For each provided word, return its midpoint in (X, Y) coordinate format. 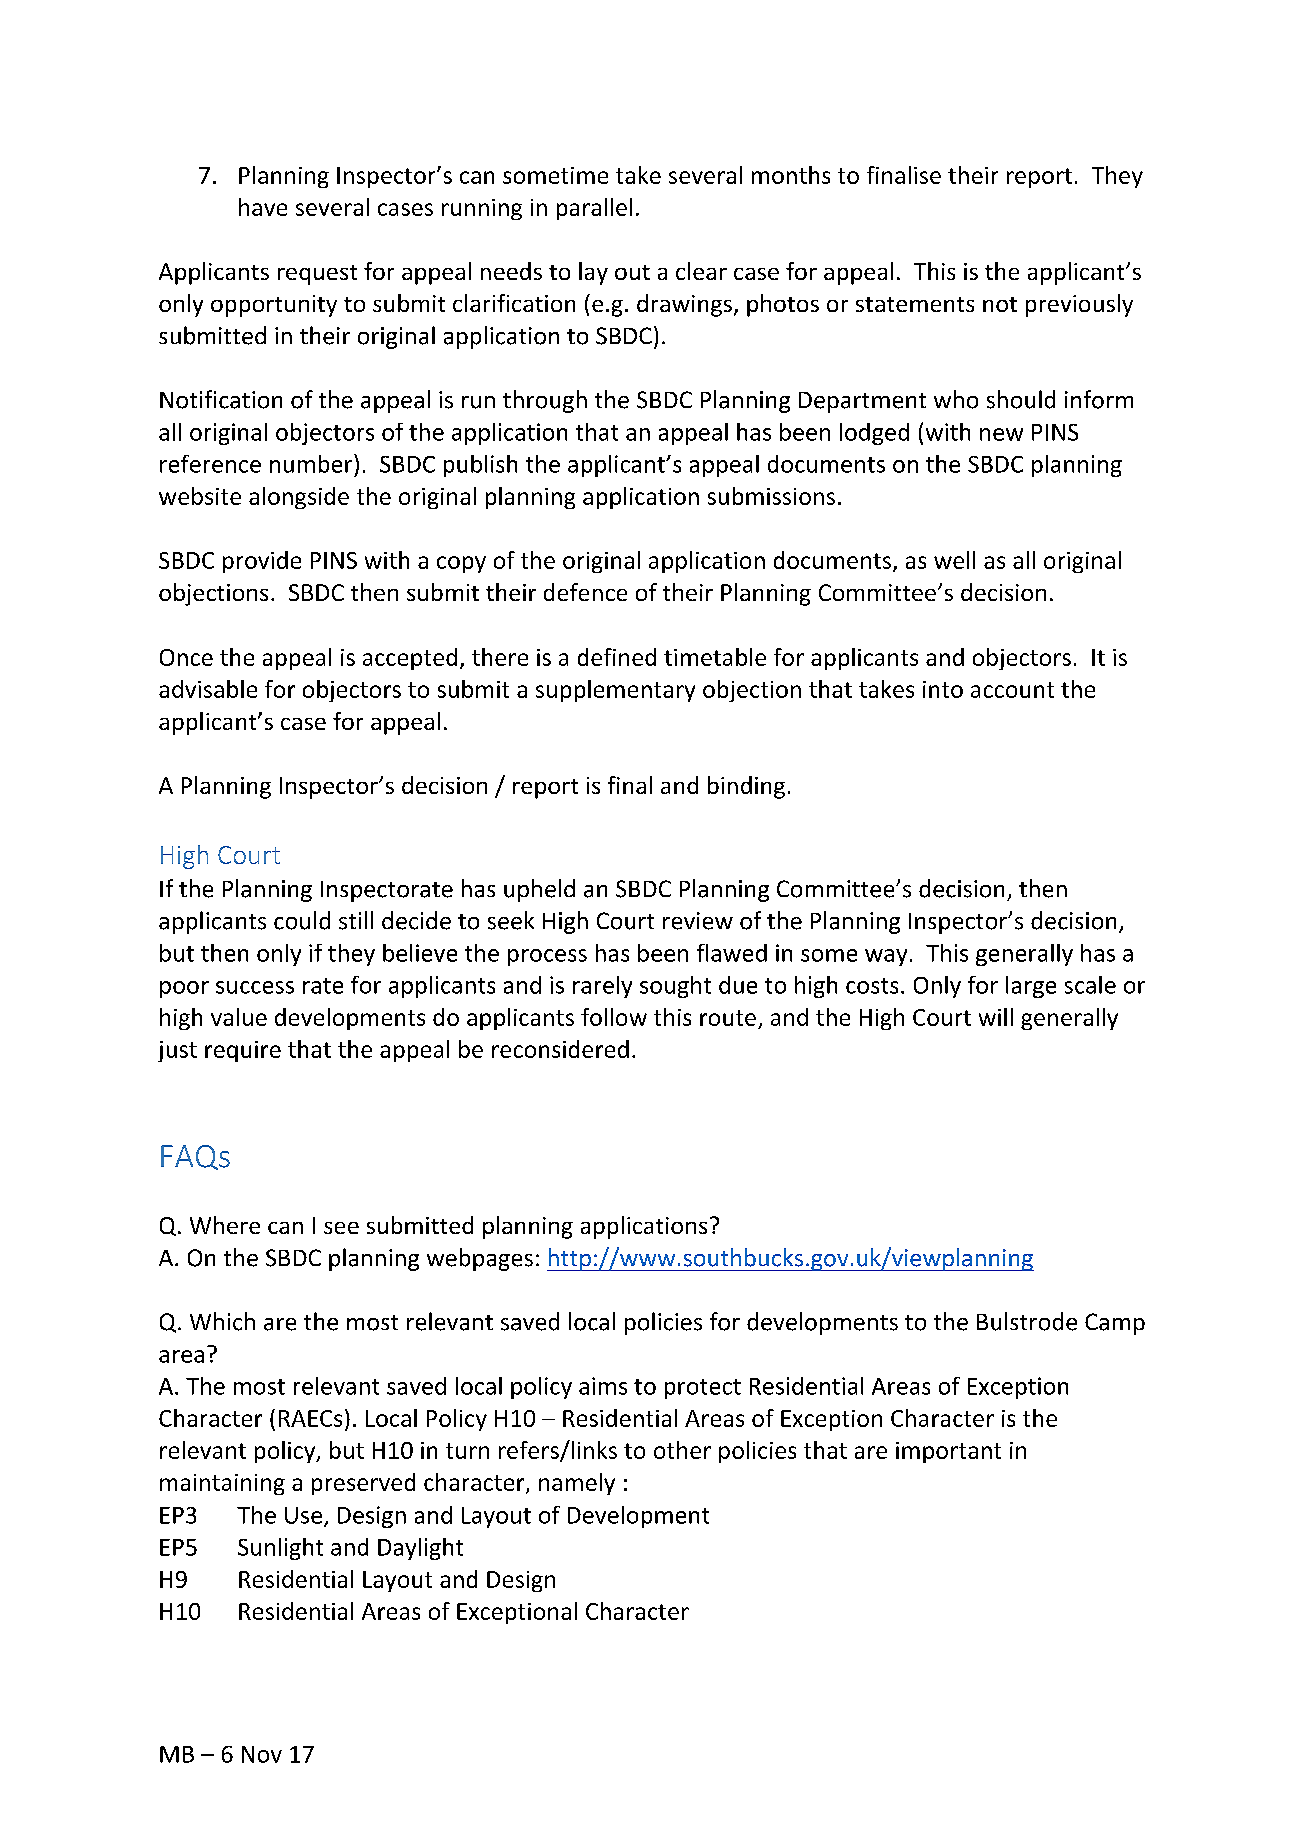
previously (1079, 305)
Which (222, 1321)
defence (585, 592)
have (263, 207)
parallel (594, 209)
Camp (1115, 1324)
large (1031, 987)
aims (603, 1386)
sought (675, 987)
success (255, 987)
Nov (262, 1754)
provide (262, 562)
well (954, 560)
